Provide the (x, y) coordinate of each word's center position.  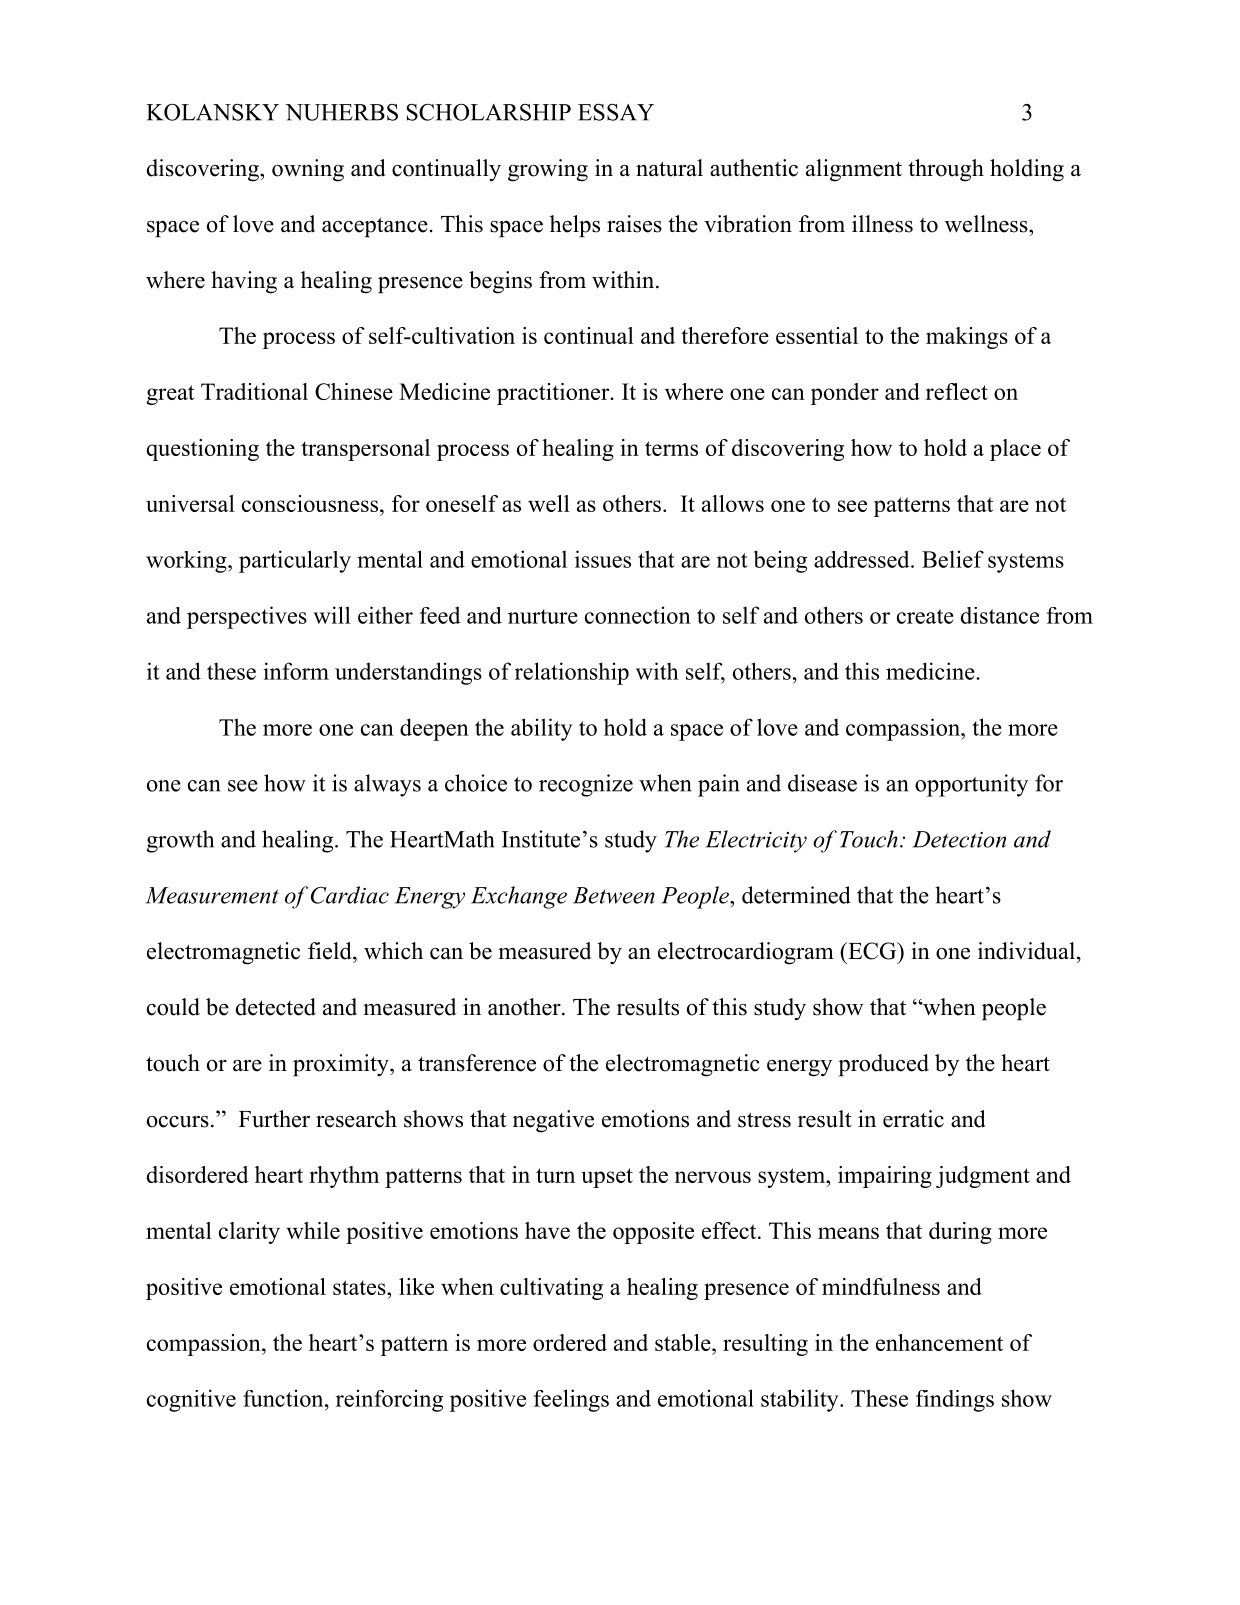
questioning (203, 450)
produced (883, 1065)
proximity (342, 1065)
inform (296, 671)
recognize (586, 785)
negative (553, 1121)
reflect (957, 391)
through (946, 170)
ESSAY (616, 112)
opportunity (971, 785)
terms (671, 448)
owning (308, 170)
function (284, 1398)
